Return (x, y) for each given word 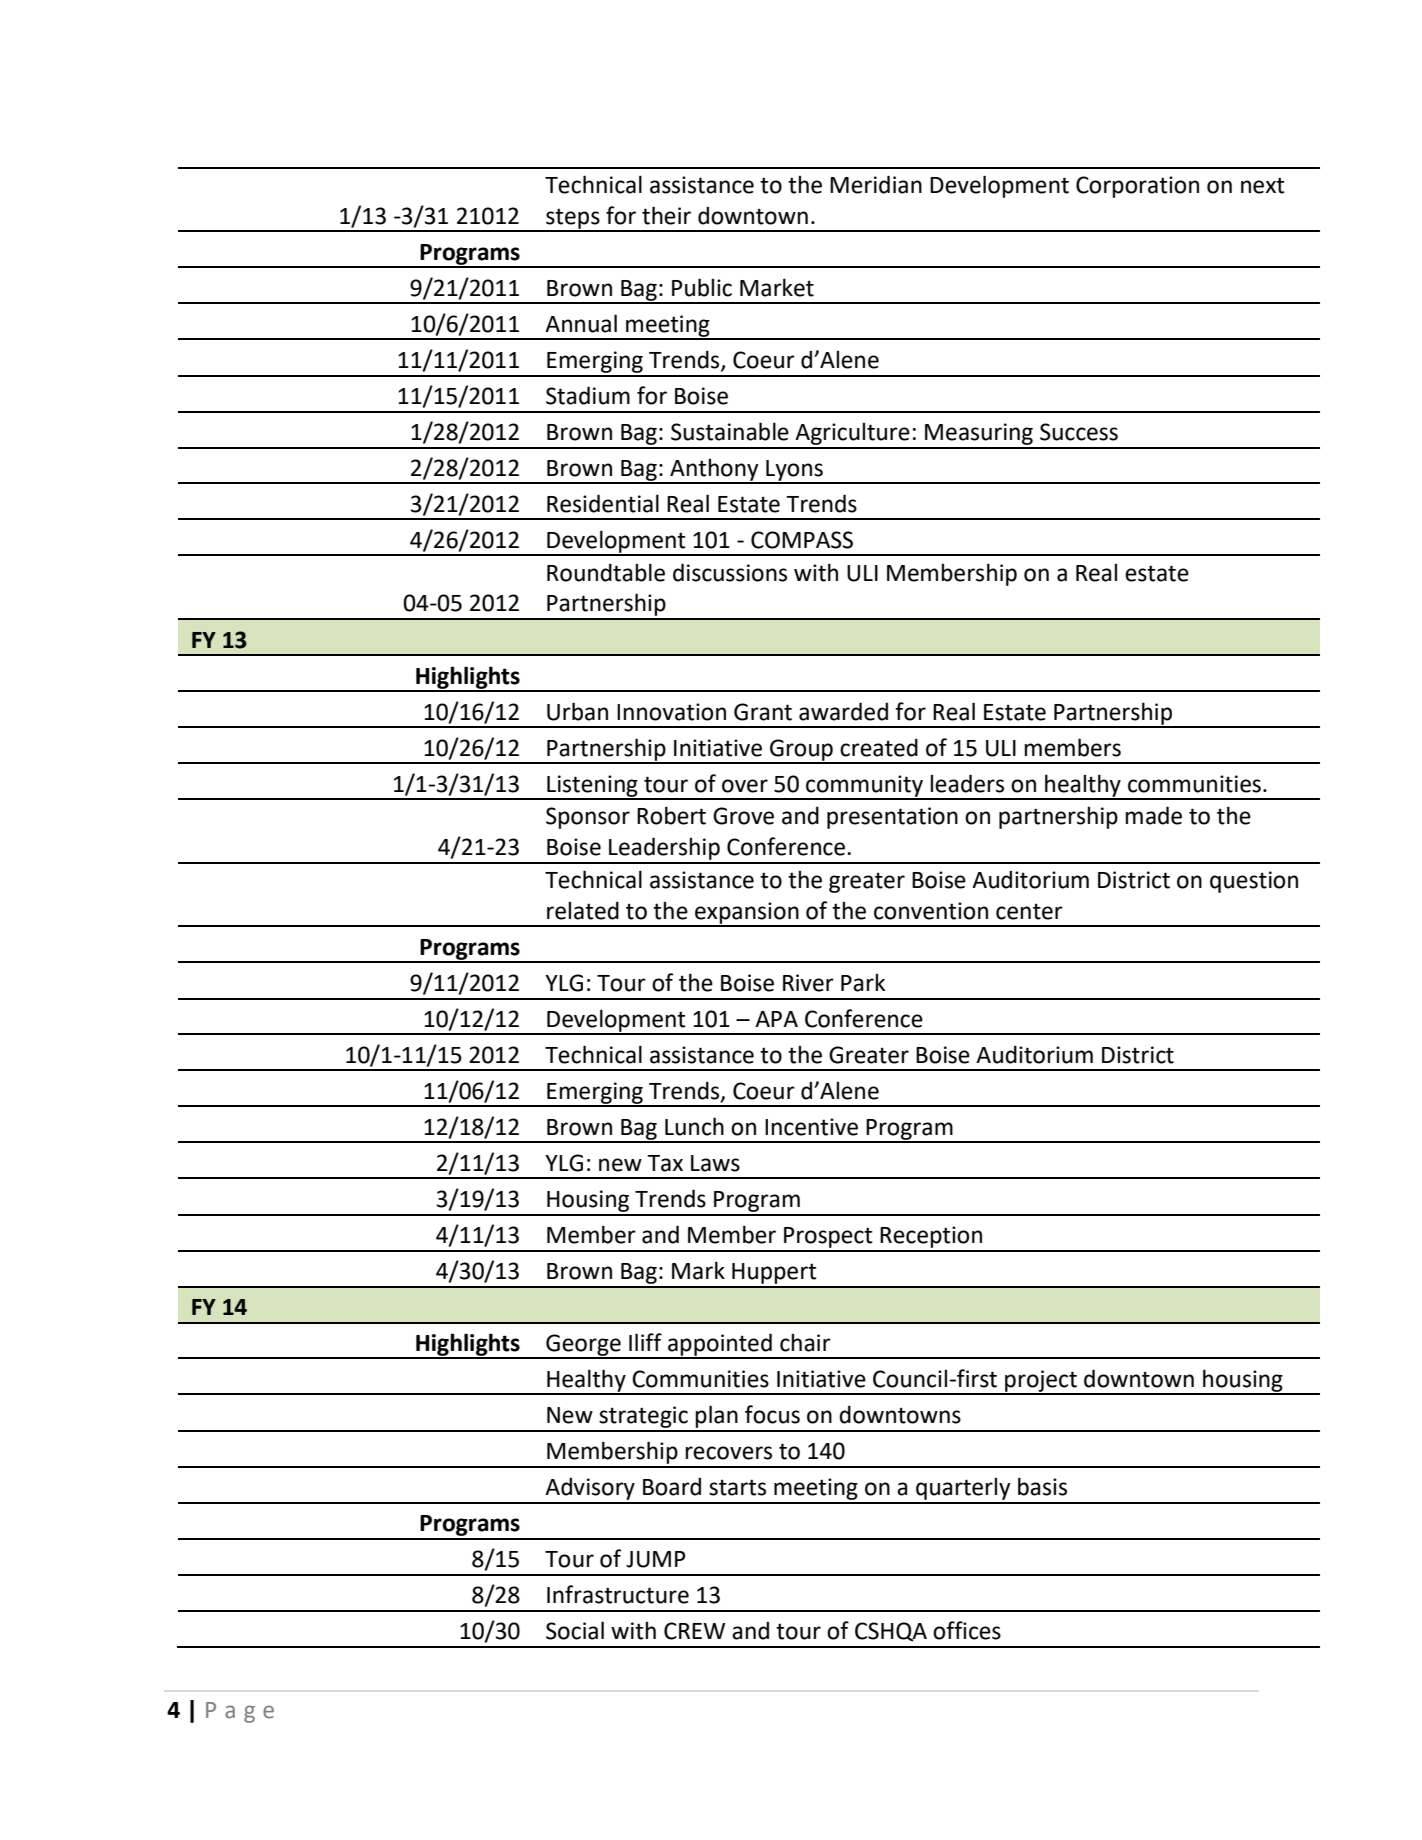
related (583, 910)
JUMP (656, 1559)
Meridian (876, 184)
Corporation (1137, 187)
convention (931, 911)
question (1254, 882)
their (666, 215)
